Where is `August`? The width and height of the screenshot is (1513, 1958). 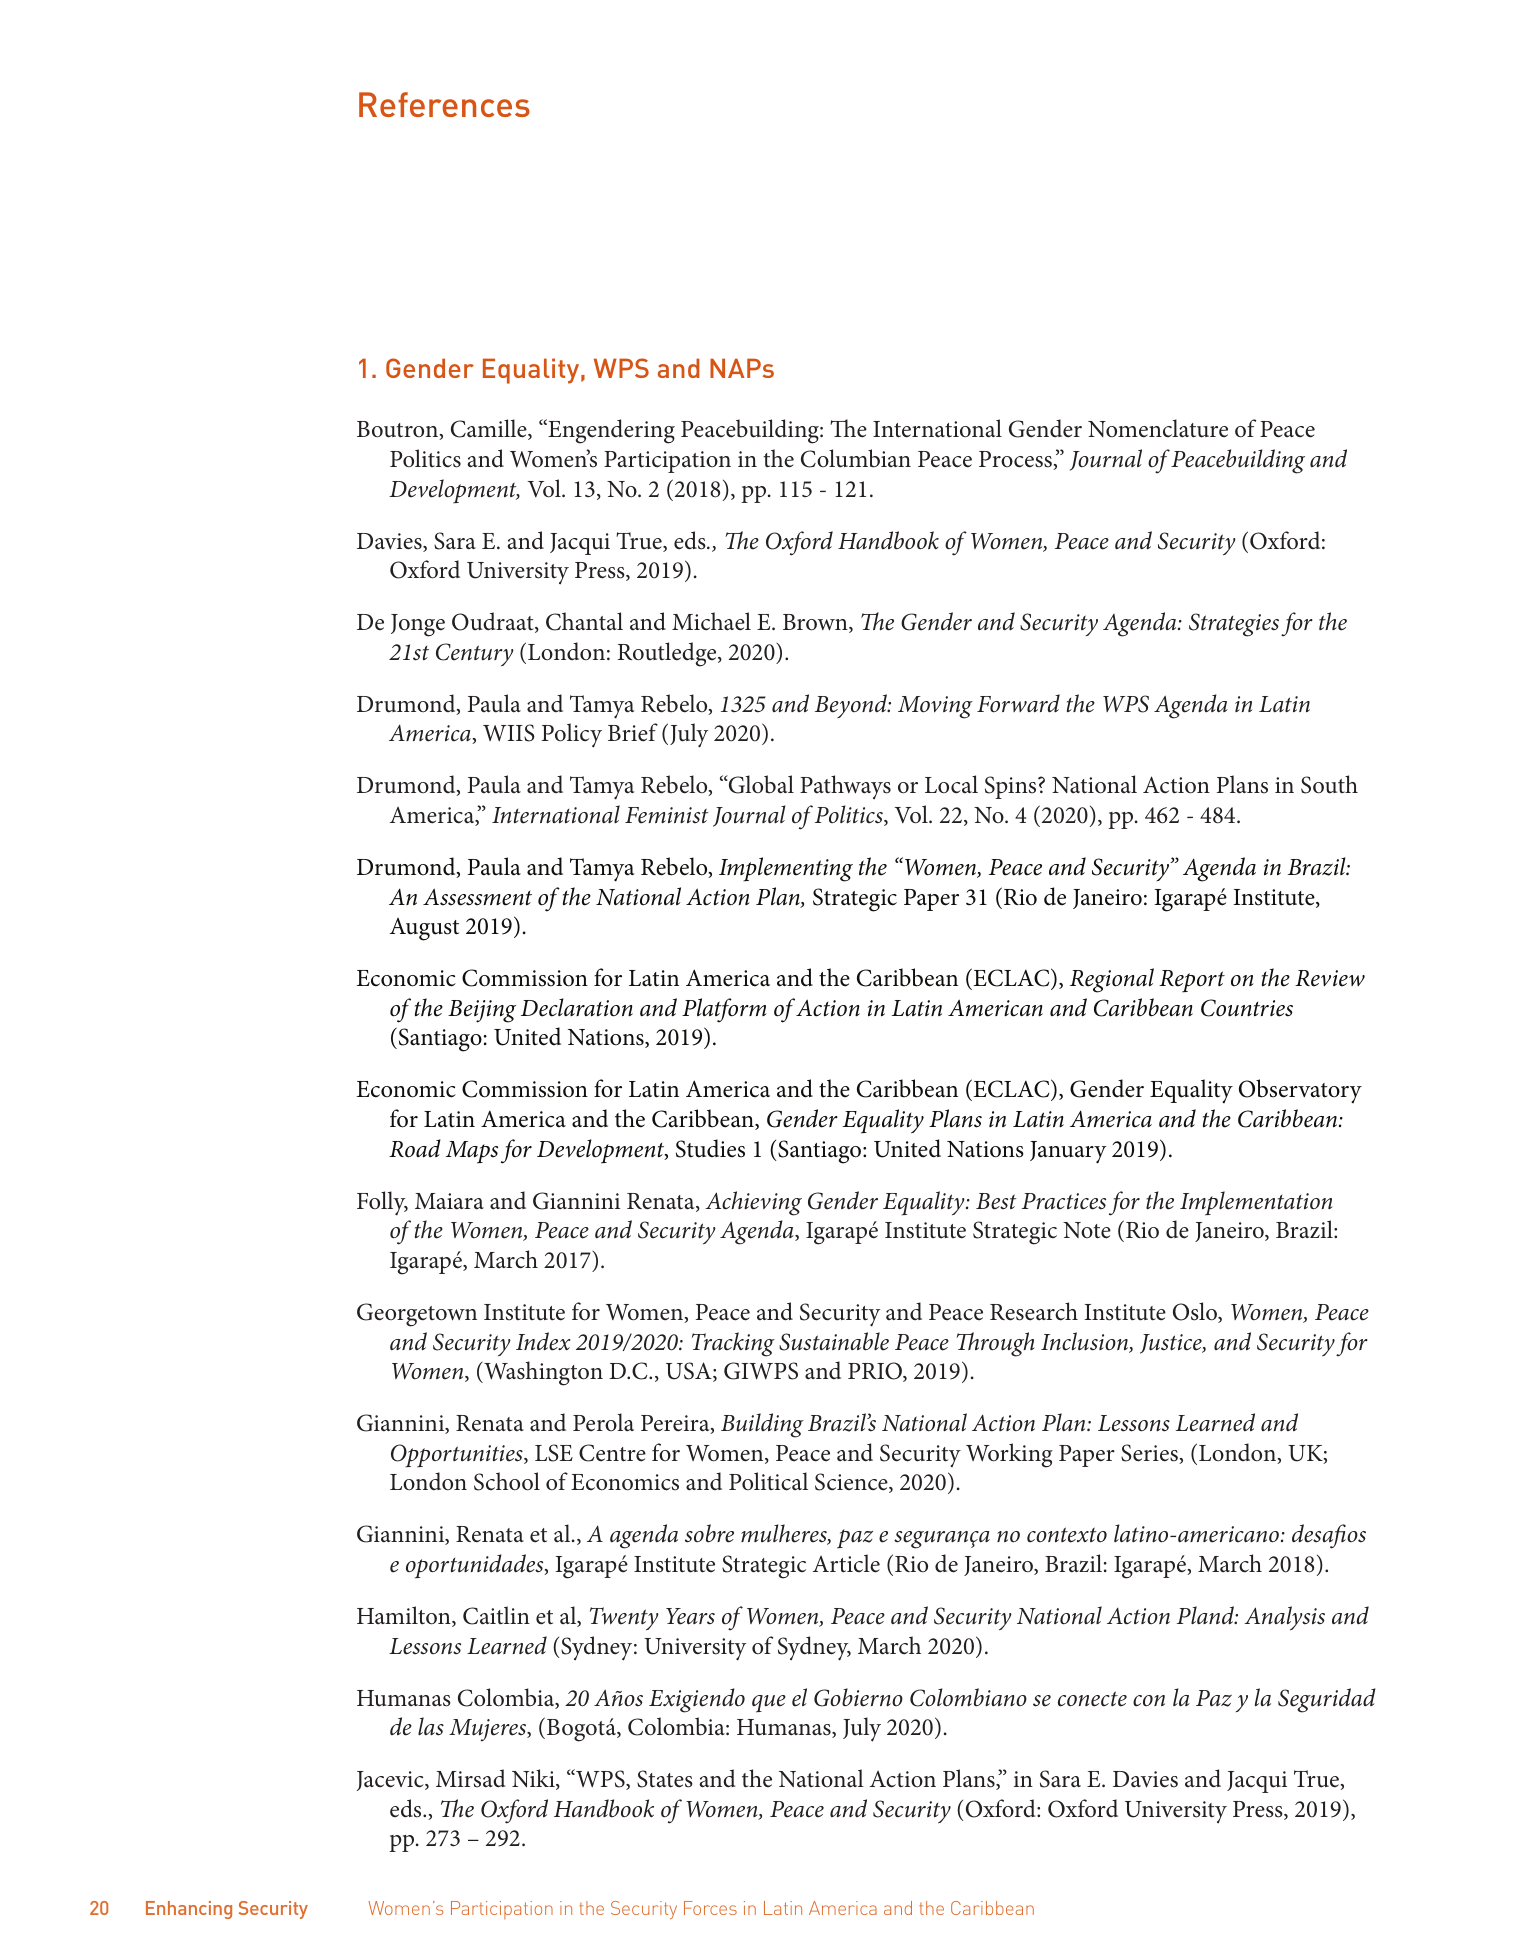 August is located at coordinates (424, 929).
